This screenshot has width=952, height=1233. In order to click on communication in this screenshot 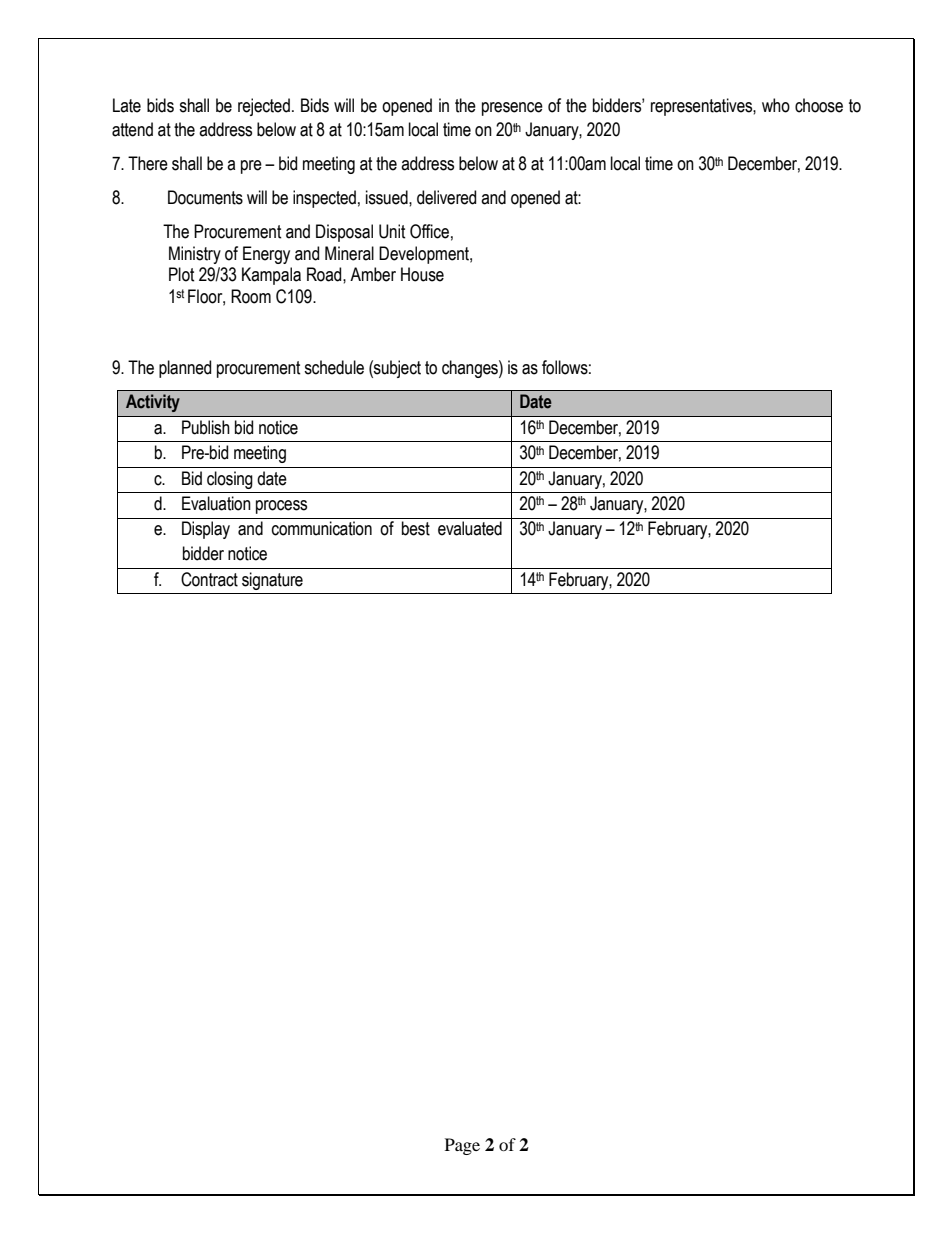, I will do `click(322, 528)`.
